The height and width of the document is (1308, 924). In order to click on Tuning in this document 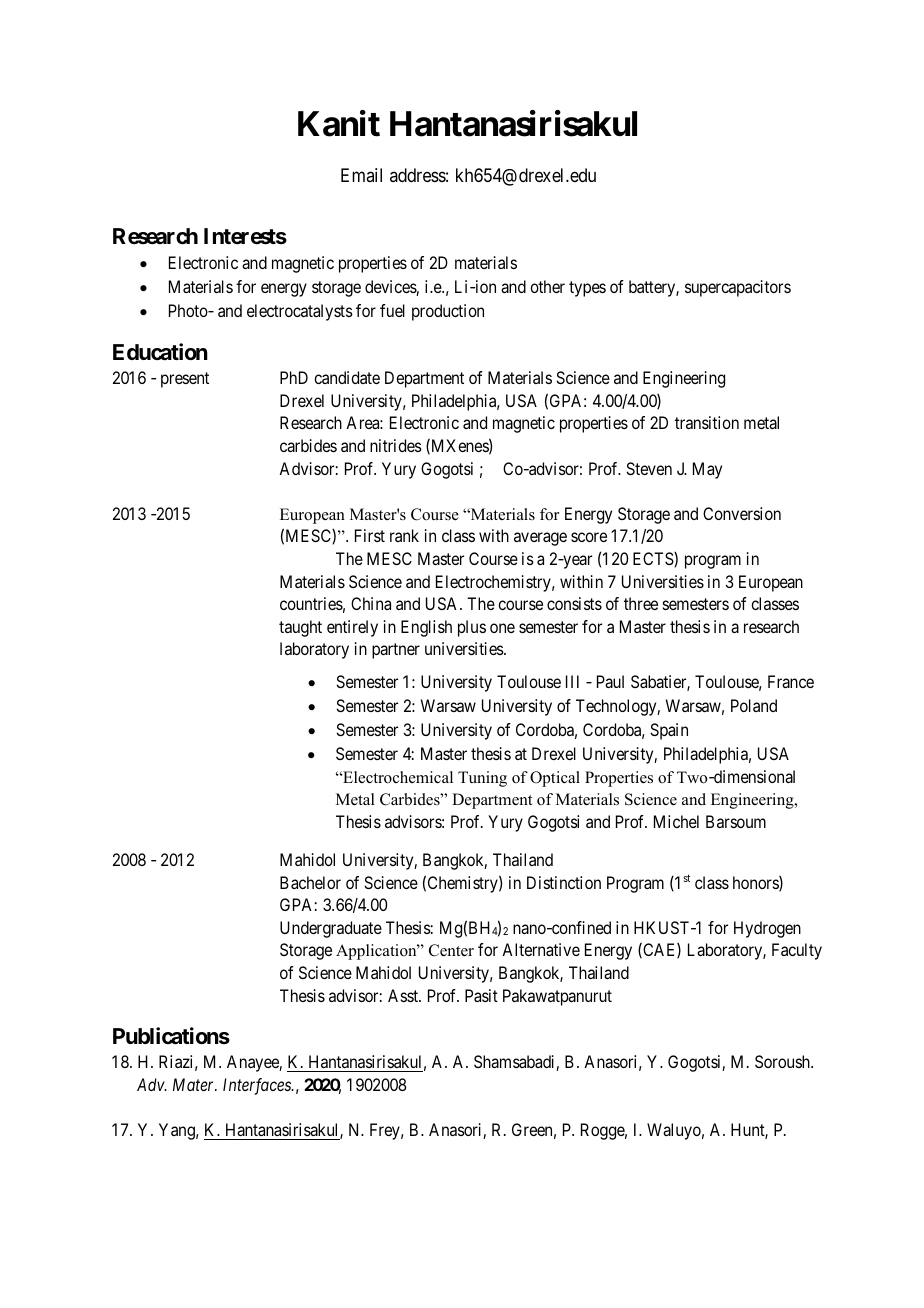, I will do `click(482, 779)`.
